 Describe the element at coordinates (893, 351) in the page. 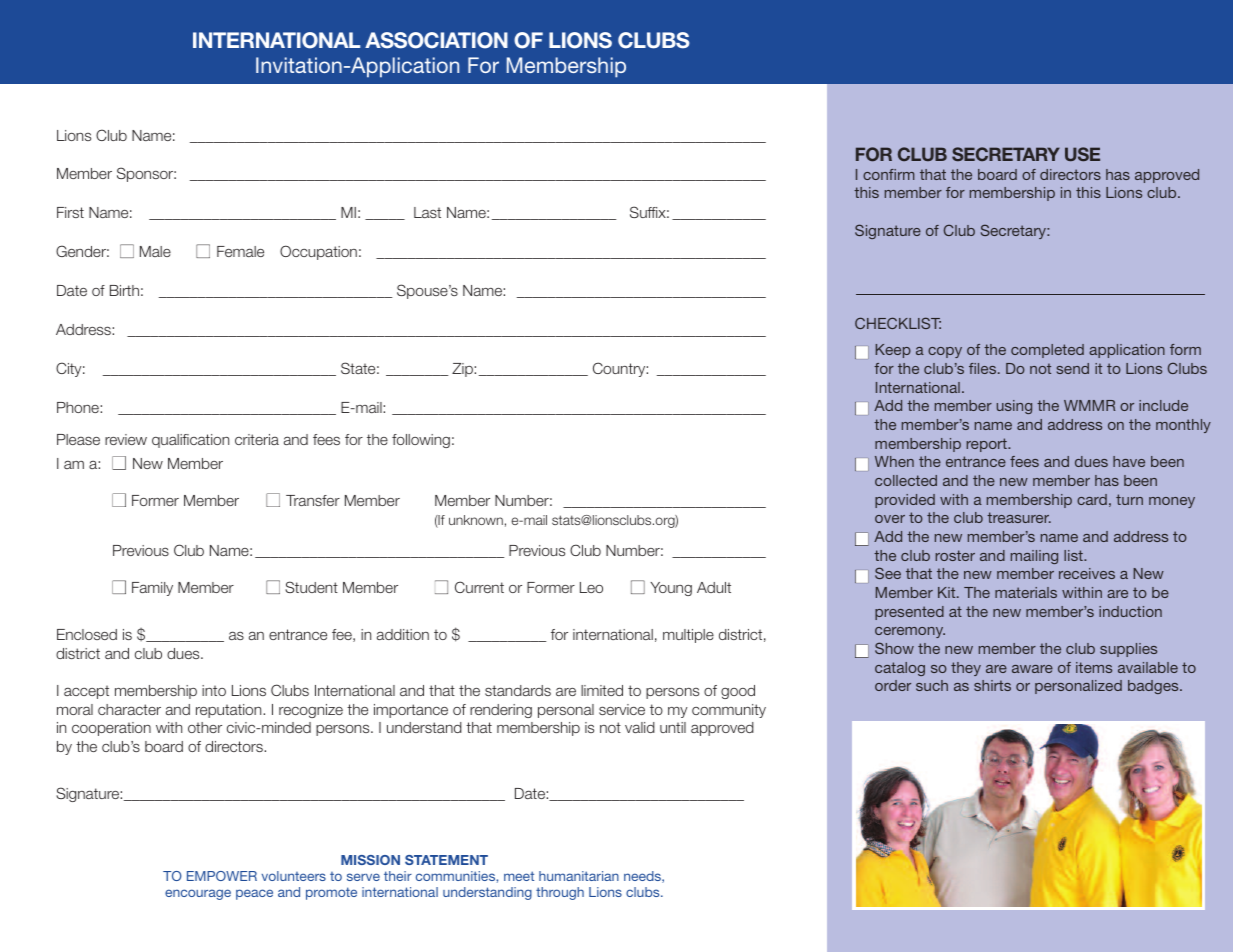

I see `Keep` at that location.
